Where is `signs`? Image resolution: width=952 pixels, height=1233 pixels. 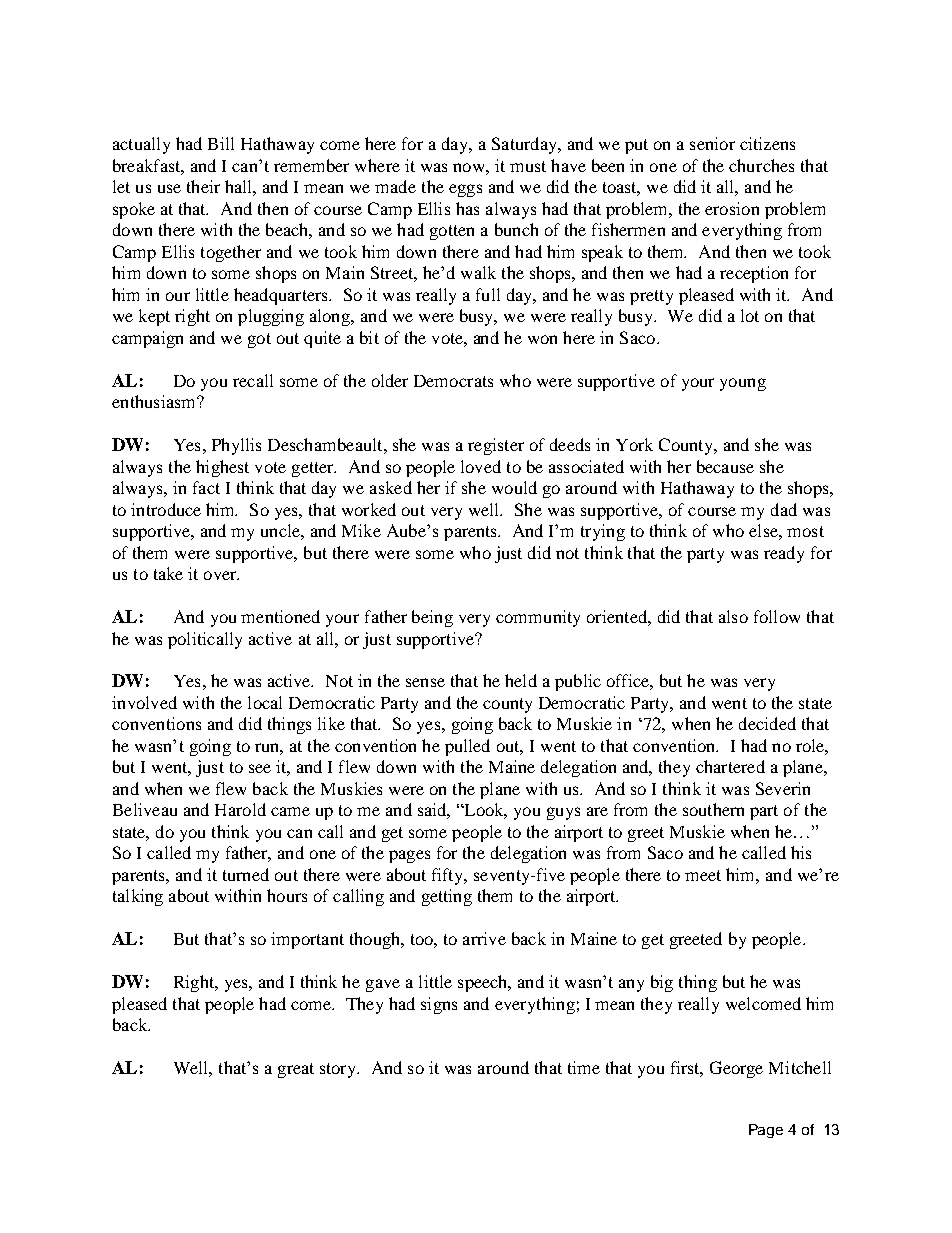 signs is located at coordinates (439, 1005).
